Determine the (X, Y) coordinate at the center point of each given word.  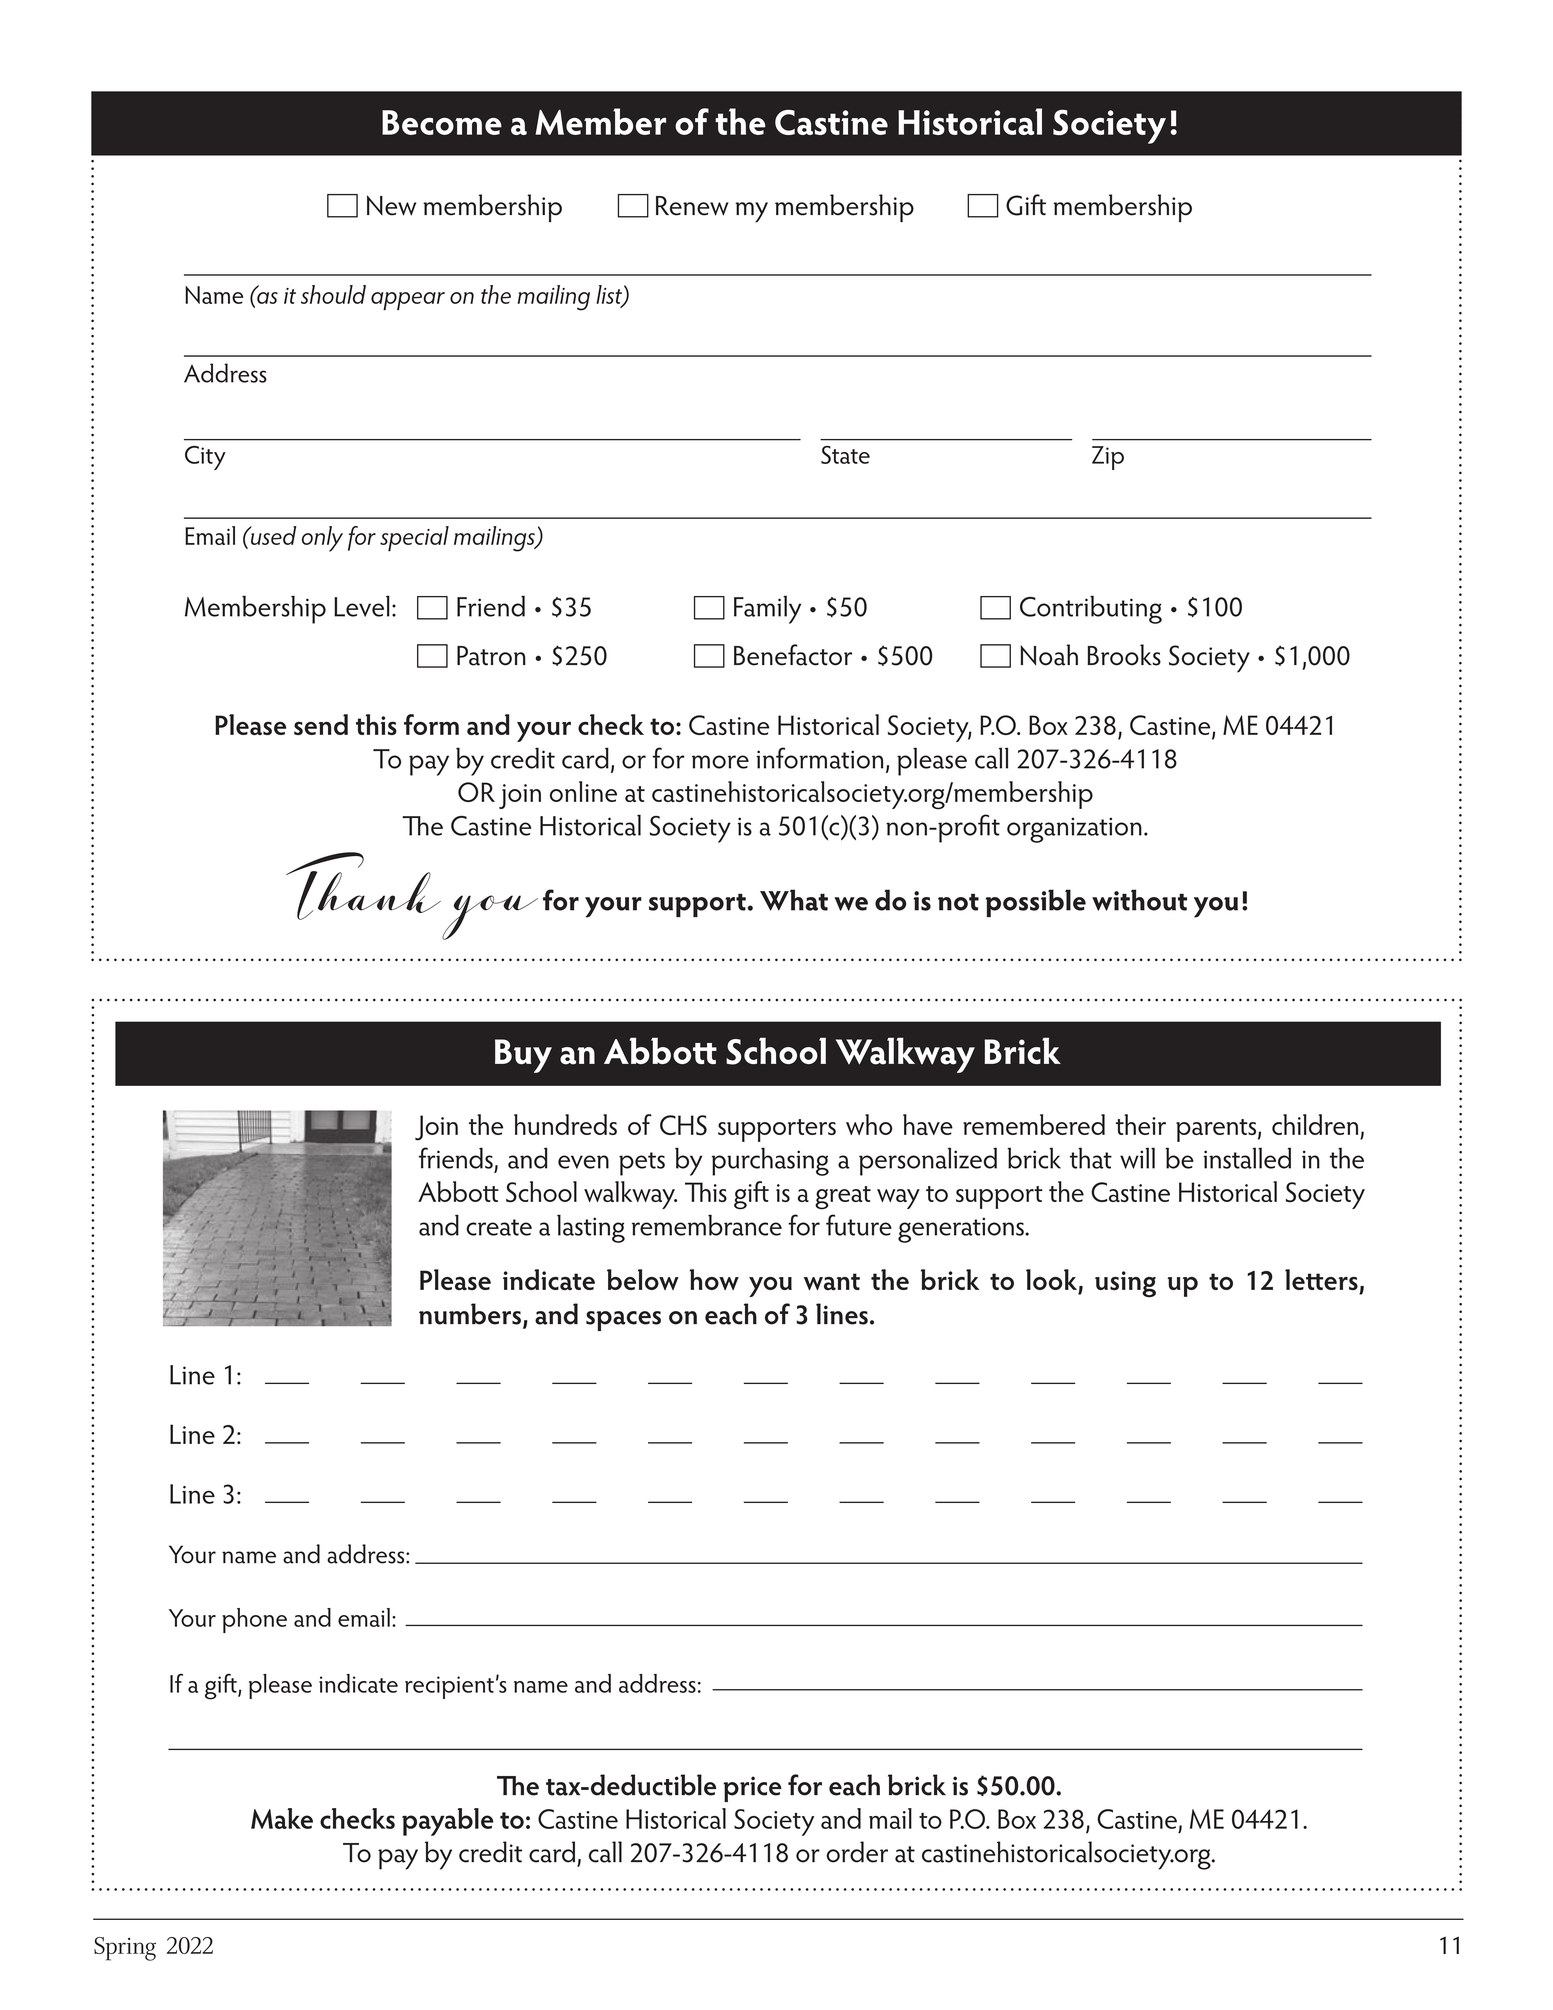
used (272, 535)
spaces (623, 1321)
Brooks (1124, 655)
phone (254, 1620)
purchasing (770, 1162)
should (333, 294)
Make (282, 1818)
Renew (692, 206)
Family (767, 610)
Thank (363, 886)
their (1141, 1124)
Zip (1108, 458)
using (1125, 1284)
